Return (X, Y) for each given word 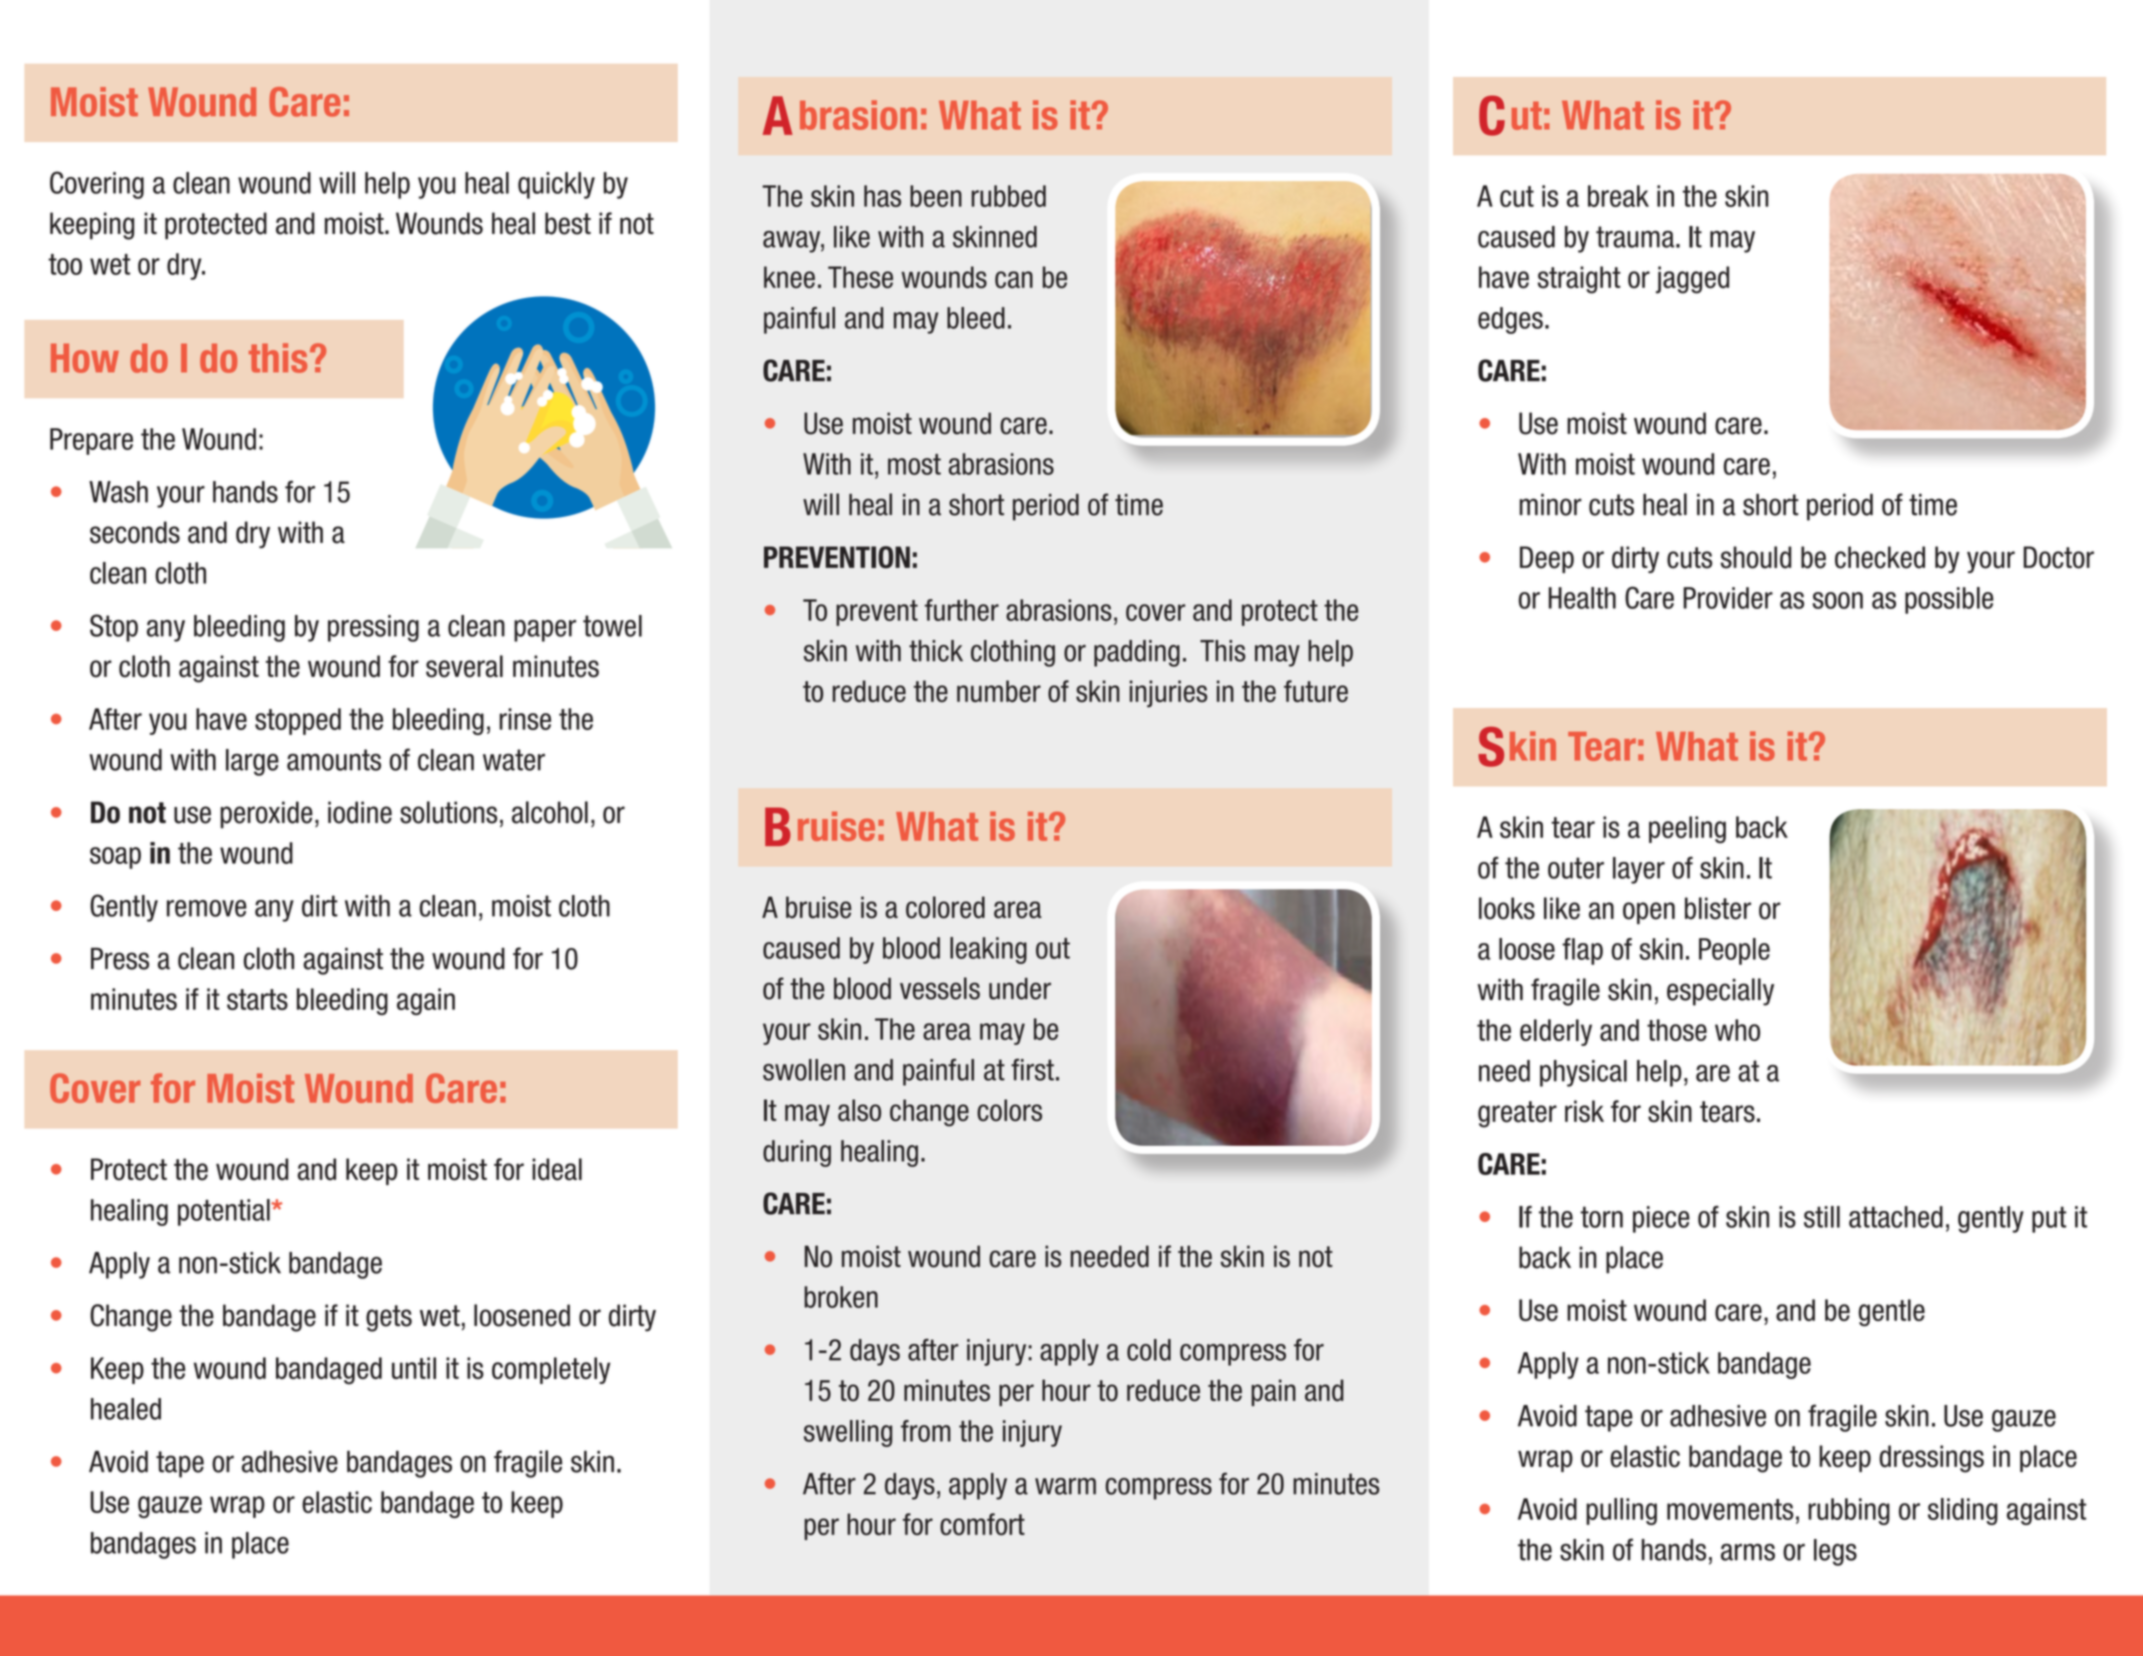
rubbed (1008, 196)
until (414, 1368)
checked (1880, 557)
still (1822, 1217)
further (962, 610)
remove (207, 908)
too (65, 264)
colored (945, 907)
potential (225, 1212)
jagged (1692, 280)
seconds (135, 532)
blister (1718, 908)
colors (1009, 1110)
